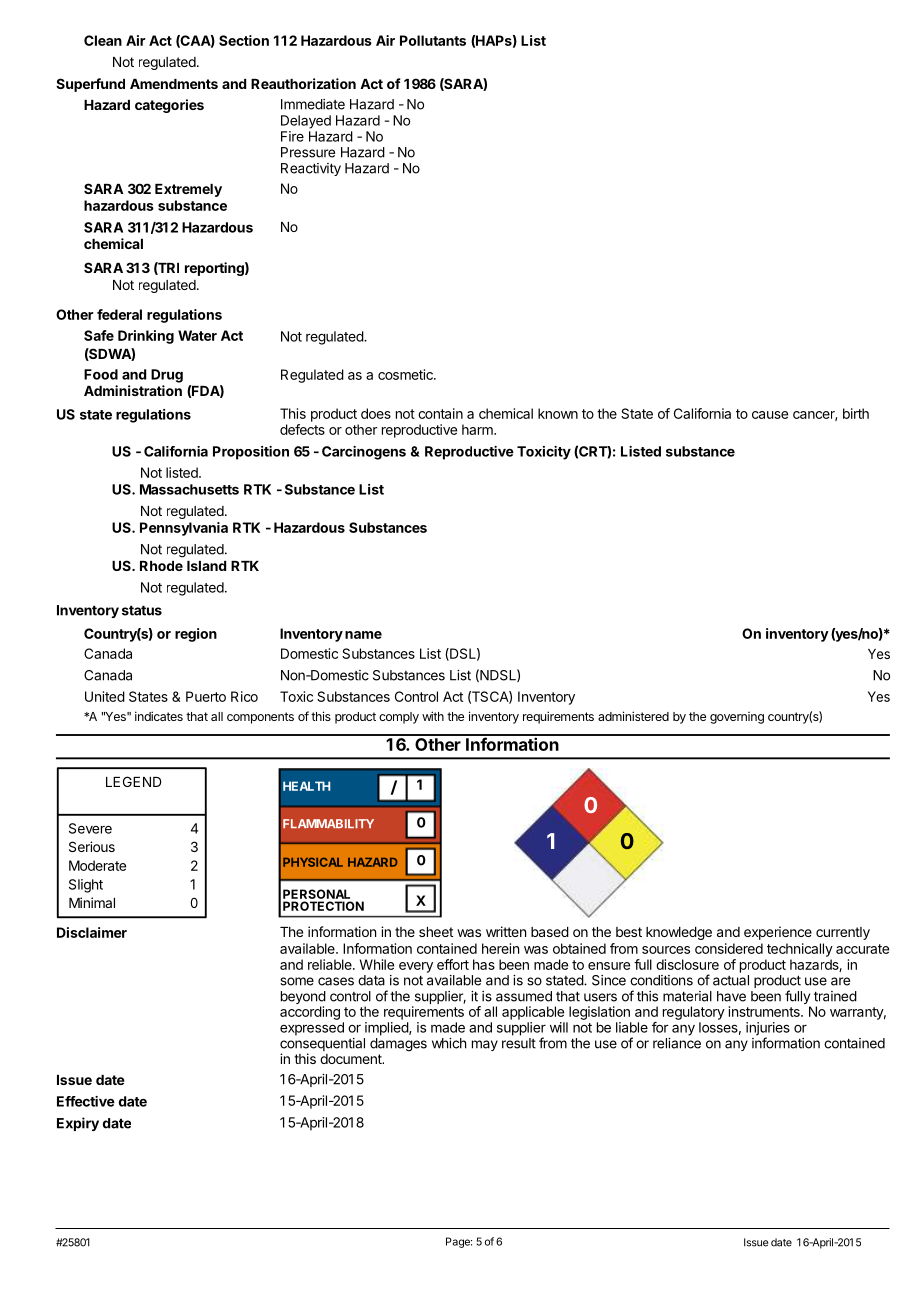 The width and height of the screenshot is (924, 1309). What do you see at coordinates (770, 415) in the screenshot?
I see `cause` at bounding box center [770, 415].
